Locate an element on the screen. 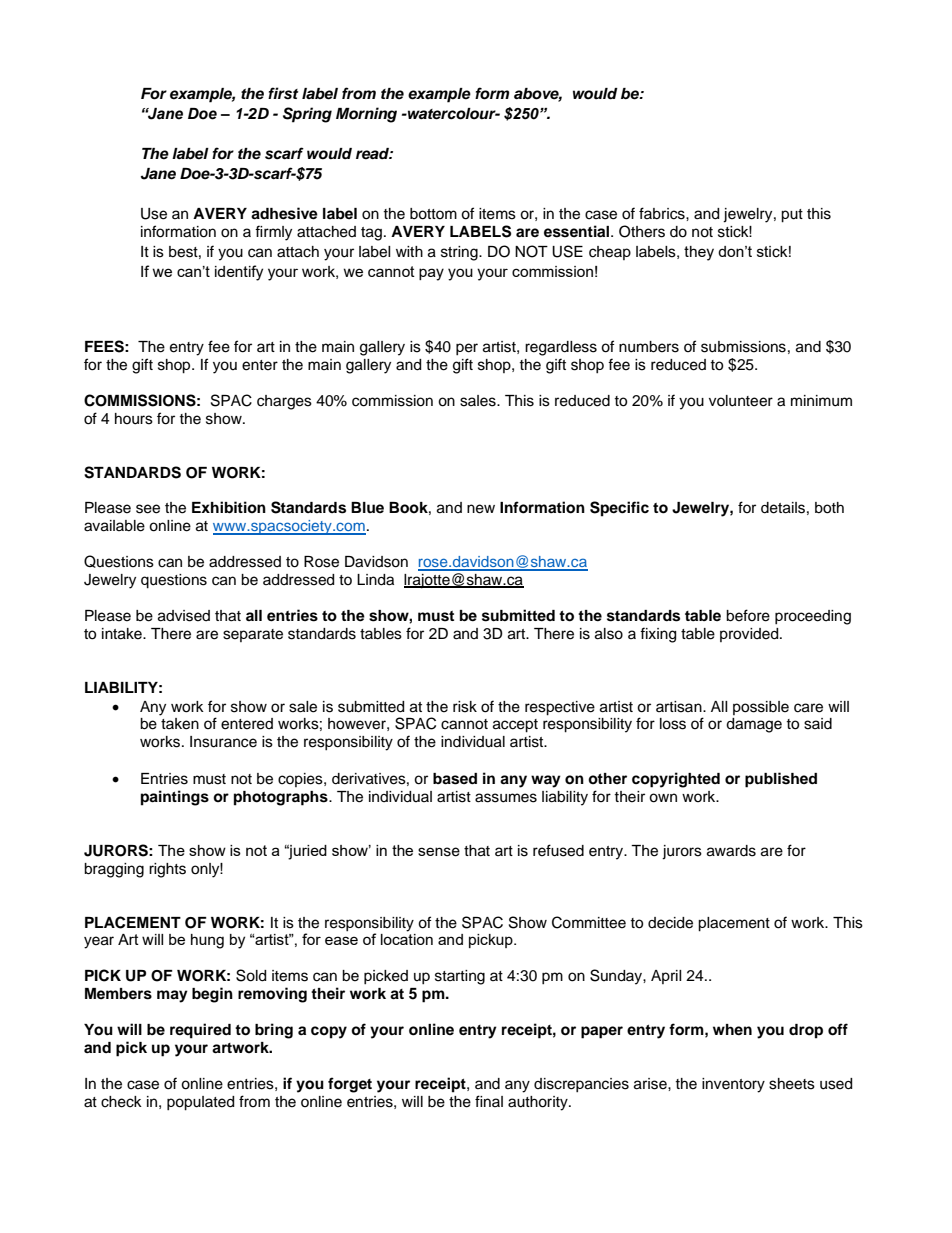  hours is located at coordinates (134, 419).
